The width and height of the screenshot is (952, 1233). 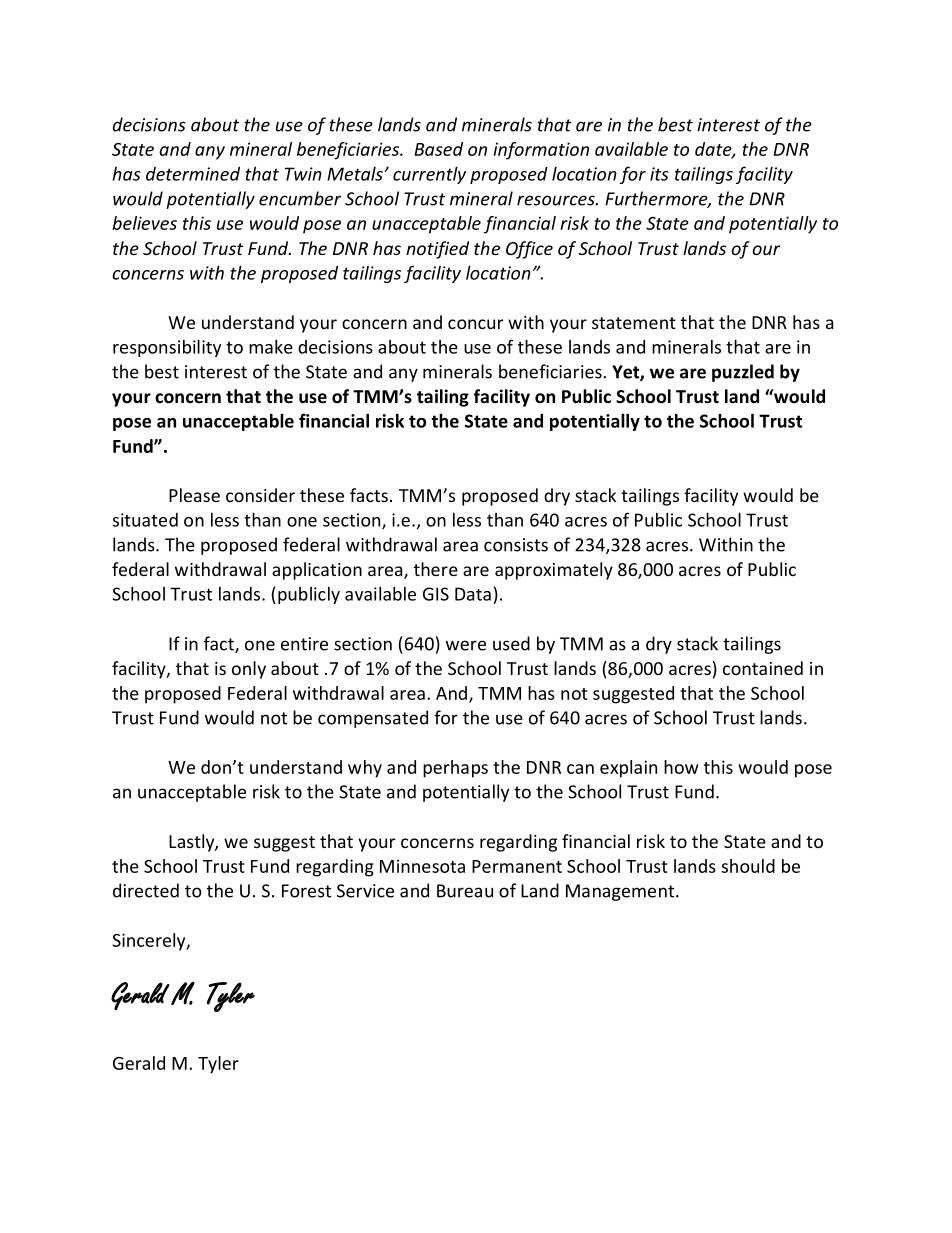 I want to click on currently, so click(x=429, y=175).
